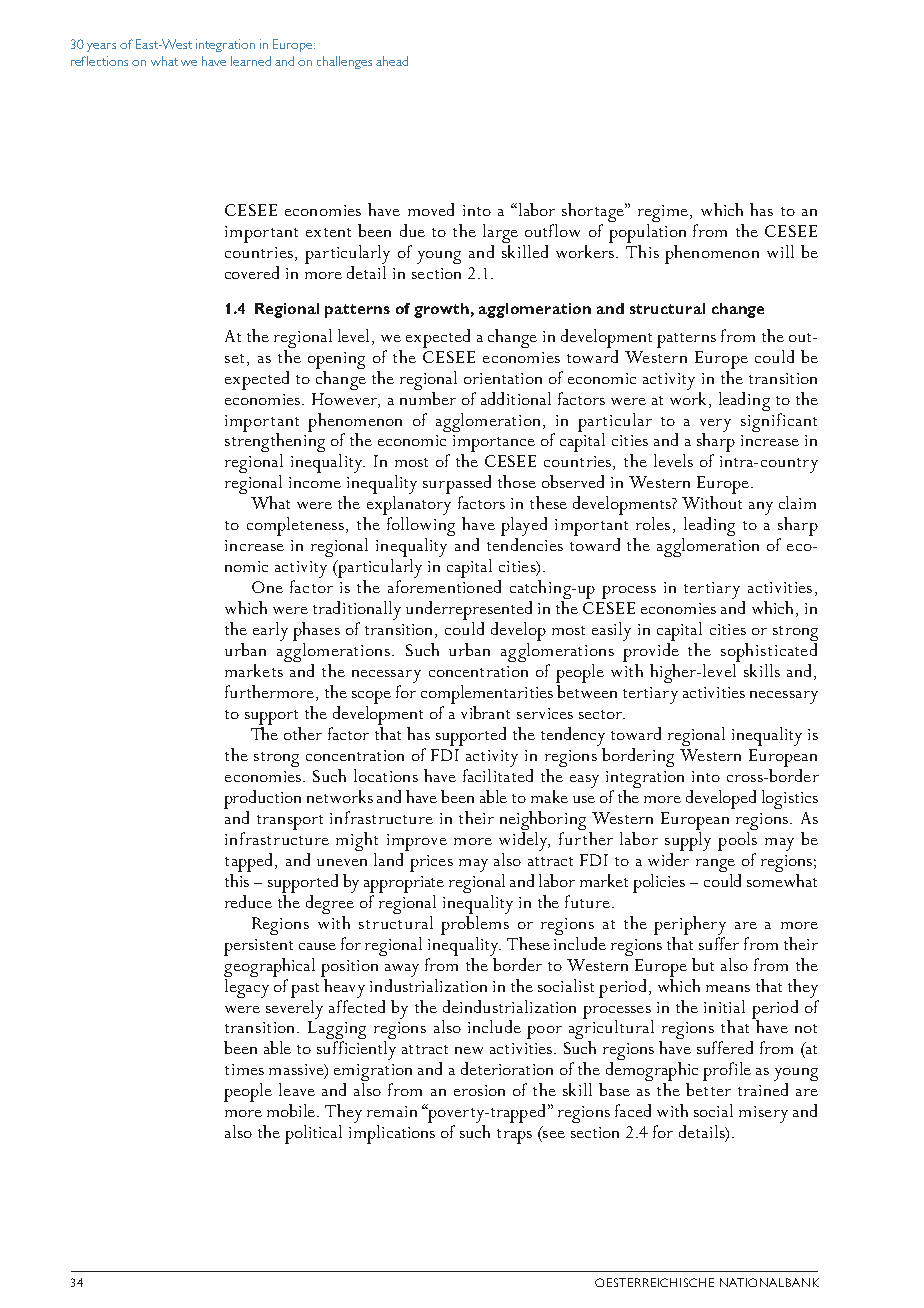  What do you see at coordinates (708, 1089) in the image?
I see `better` at bounding box center [708, 1089].
